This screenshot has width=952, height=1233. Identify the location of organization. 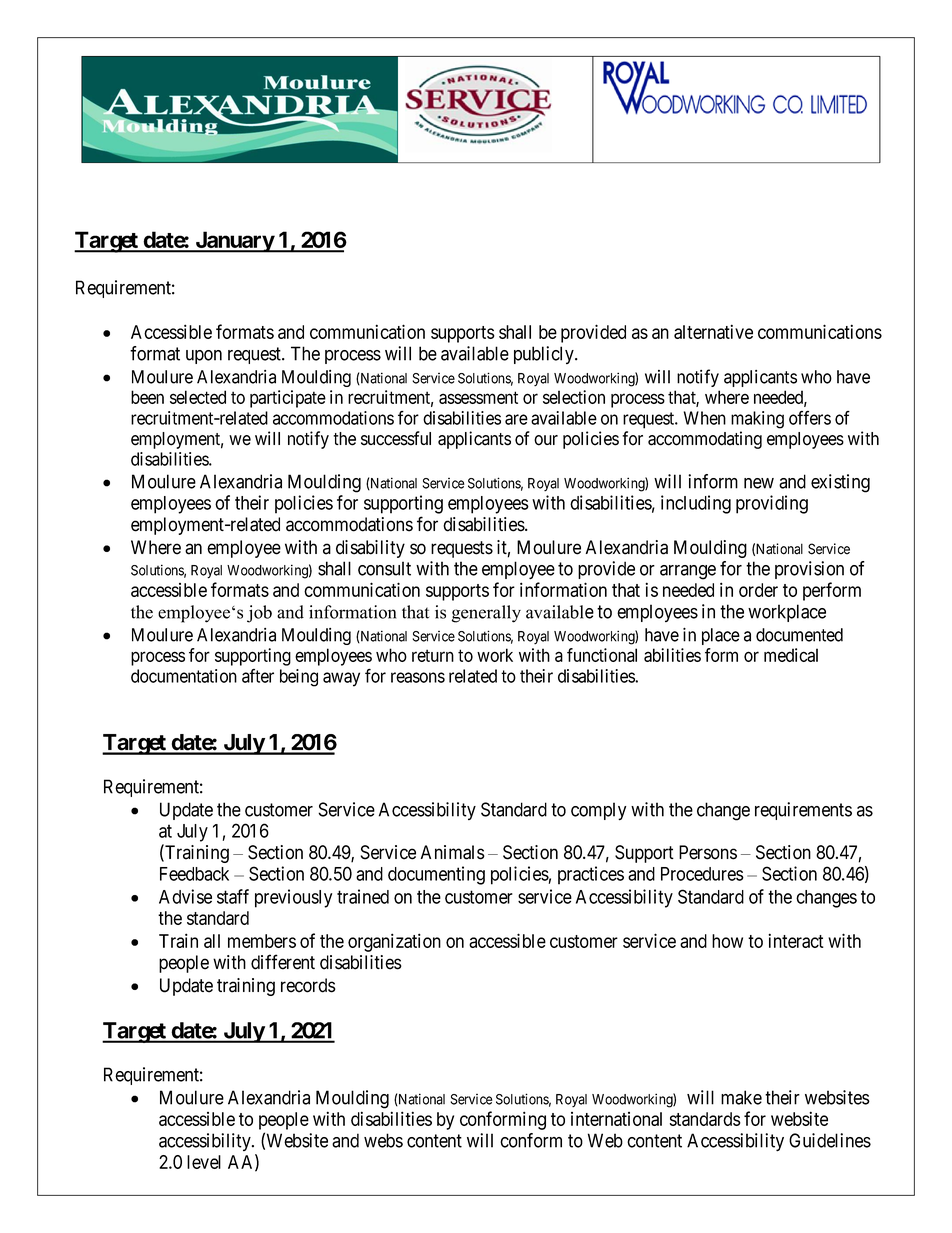
(394, 942).
